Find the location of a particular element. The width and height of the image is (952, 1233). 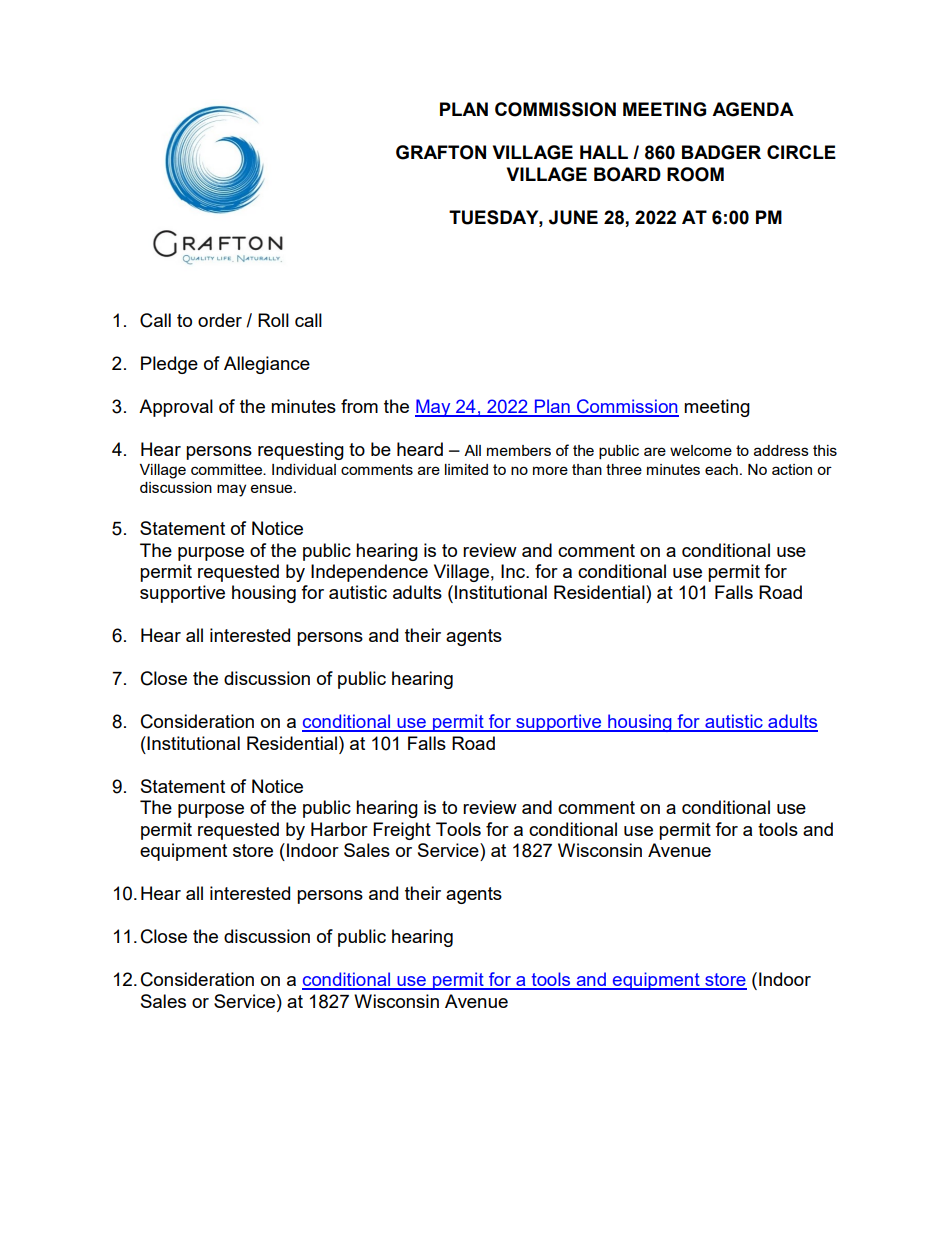

limited is located at coordinates (466, 469).
